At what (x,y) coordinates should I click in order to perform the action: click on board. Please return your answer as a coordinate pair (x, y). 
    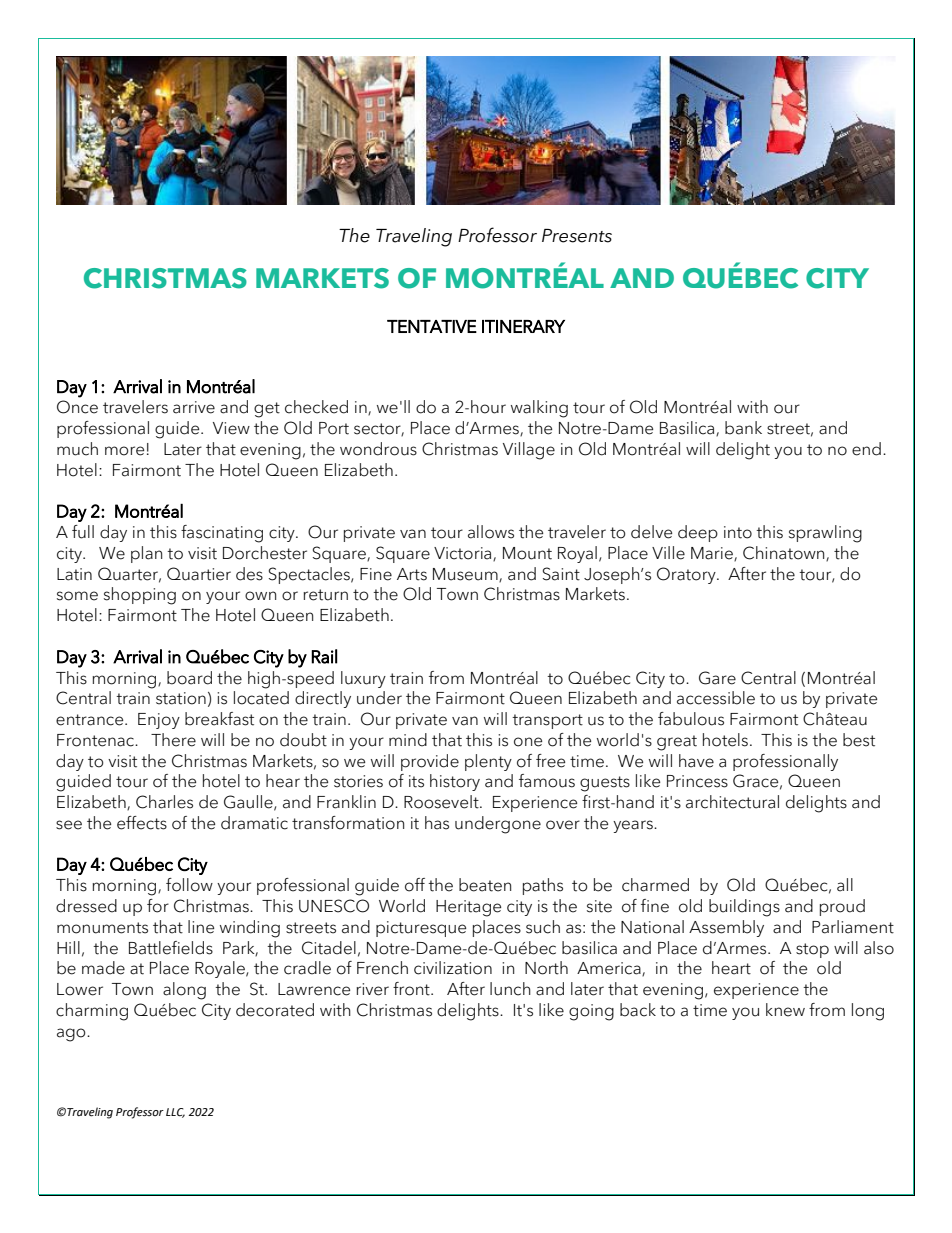
    Looking at the image, I should click on (189, 678).
